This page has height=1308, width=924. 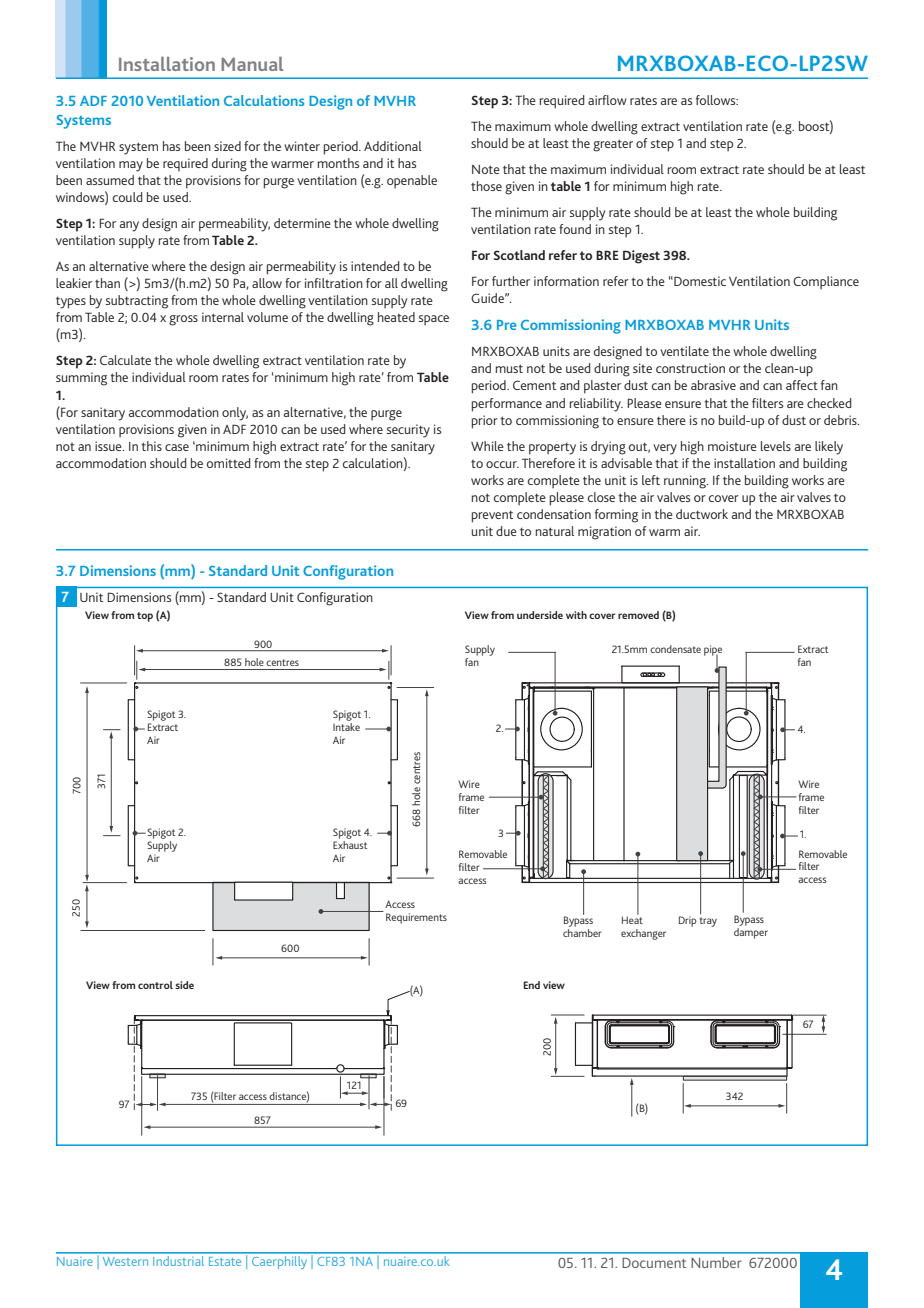 I want to click on top, so click(x=145, y=617).
